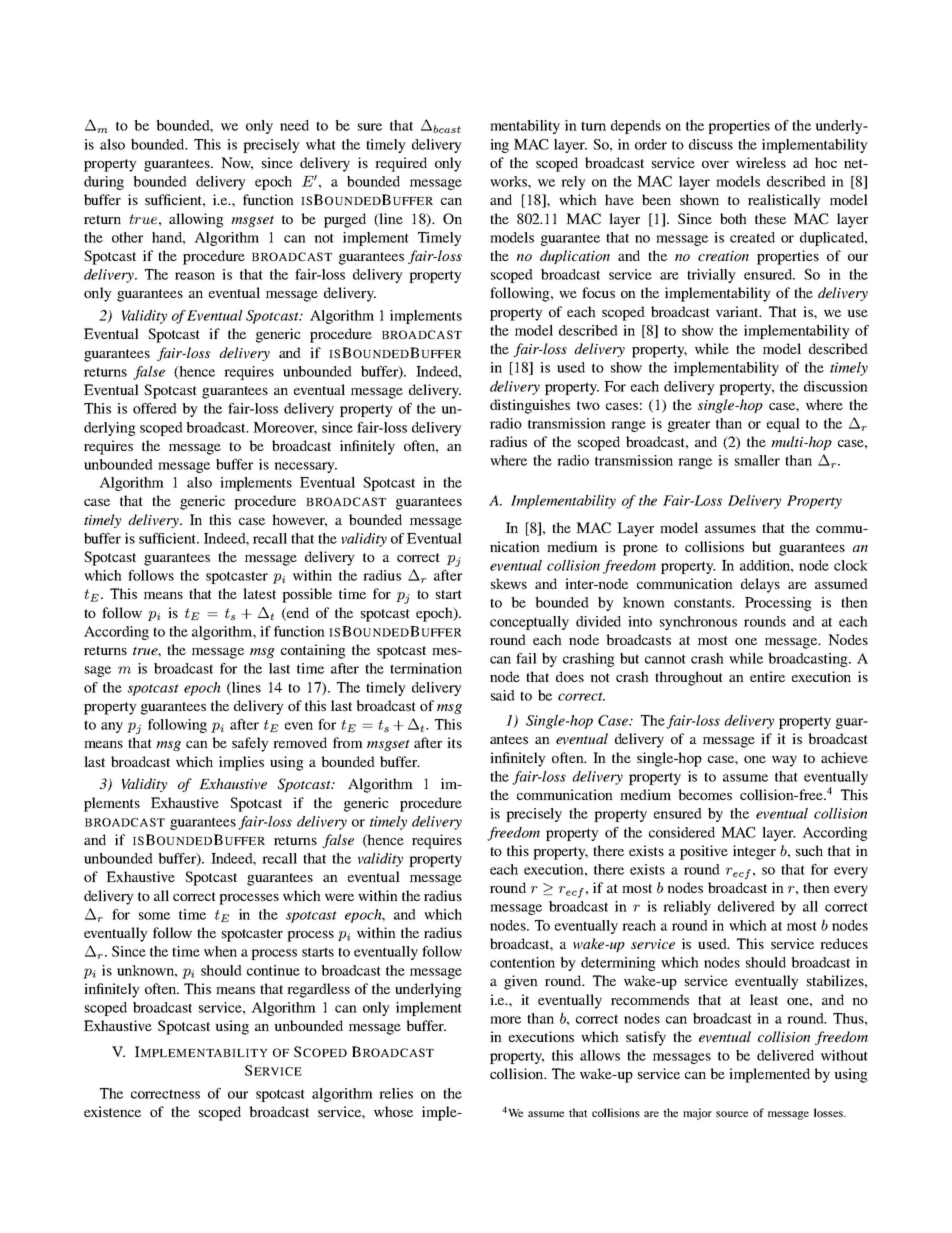 The image size is (952, 1233). I want to click on required, so click(401, 164).
